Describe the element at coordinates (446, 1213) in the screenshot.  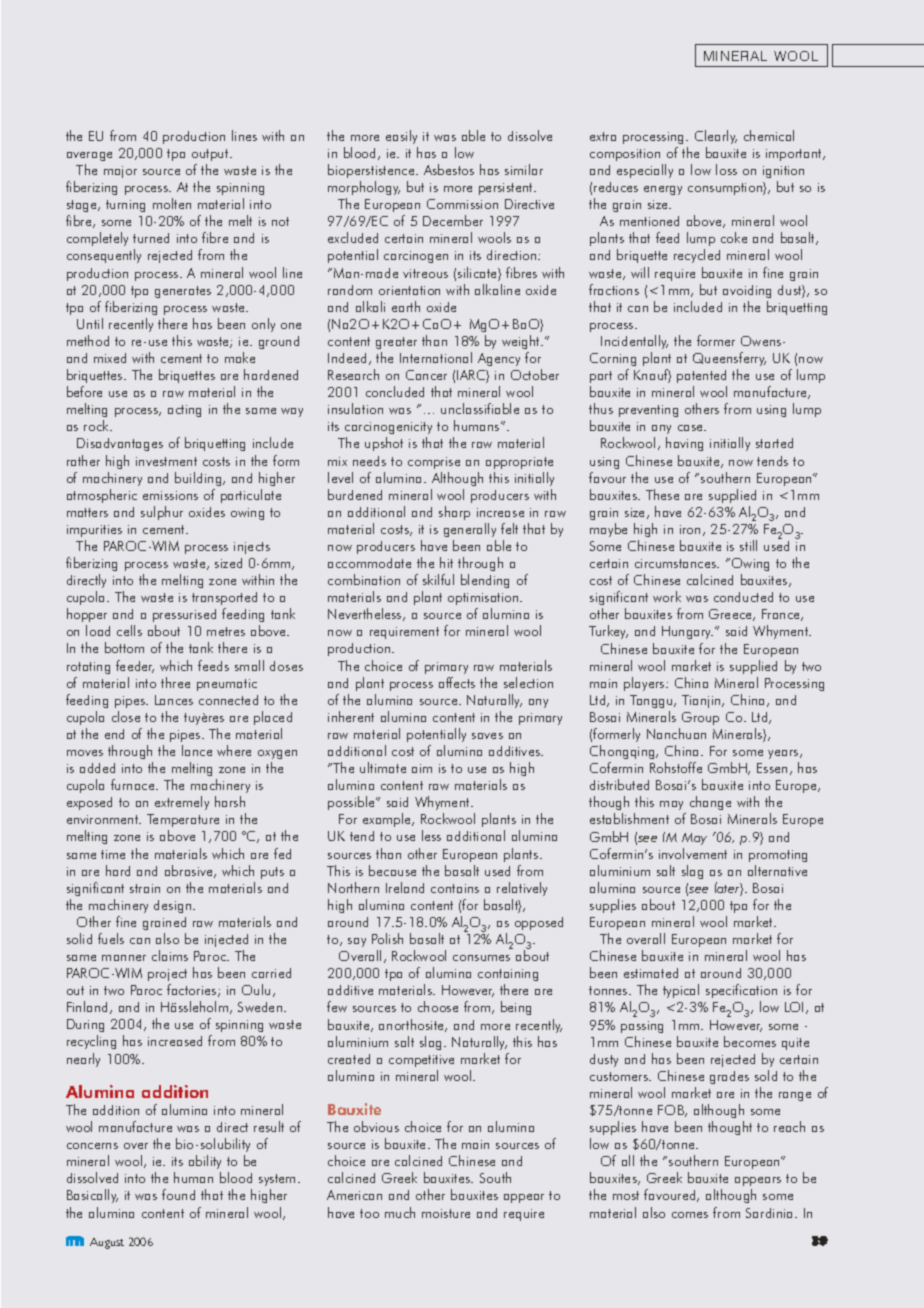
I see `moisture` at that location.
